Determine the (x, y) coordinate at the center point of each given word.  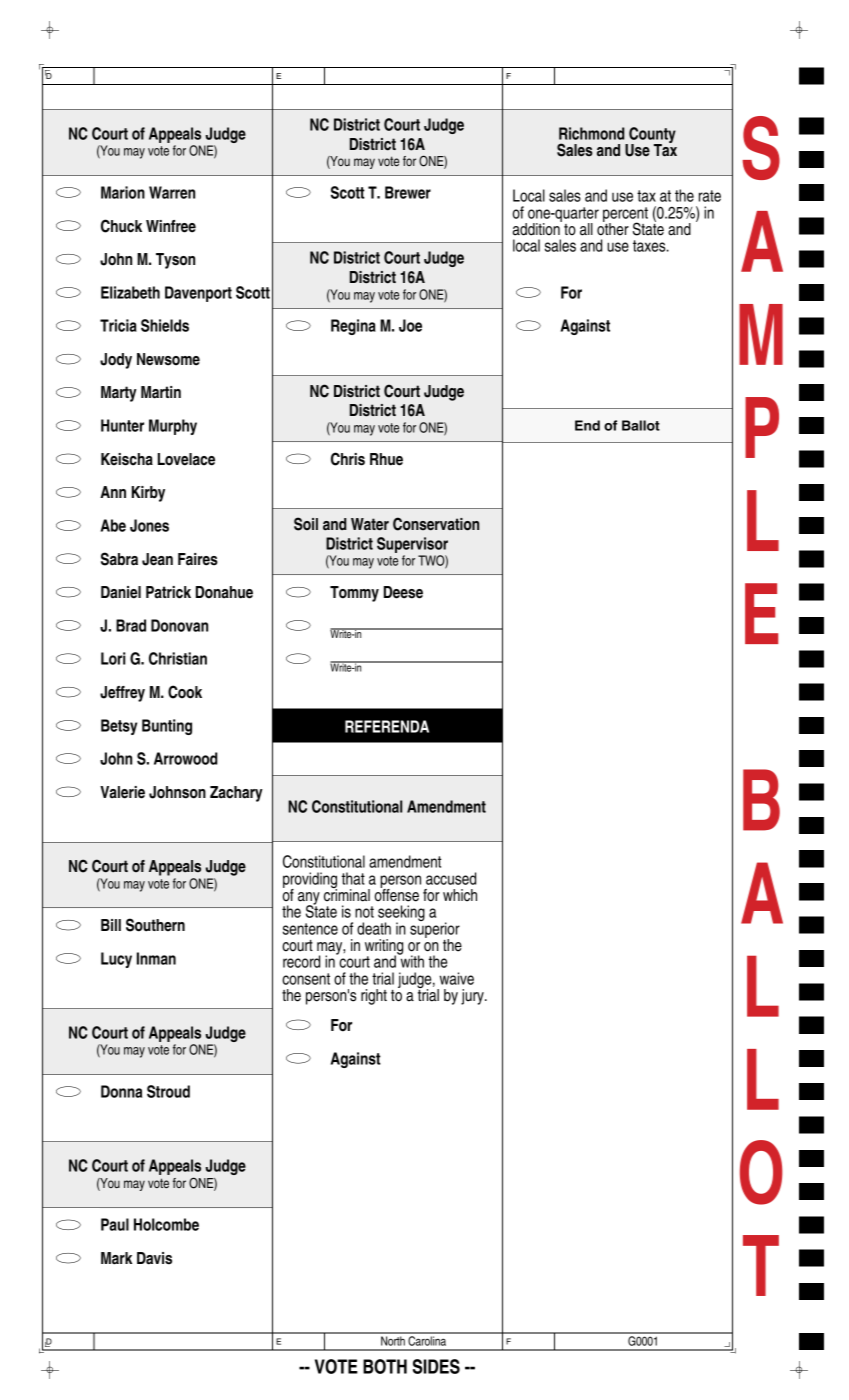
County (651, 136)
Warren (172, 192)
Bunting (167, 727)
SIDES (436, 1366)
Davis (154, 1258)
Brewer (408, 192)
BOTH (385, 1366)
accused (451, 878)
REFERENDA (387, 726)
